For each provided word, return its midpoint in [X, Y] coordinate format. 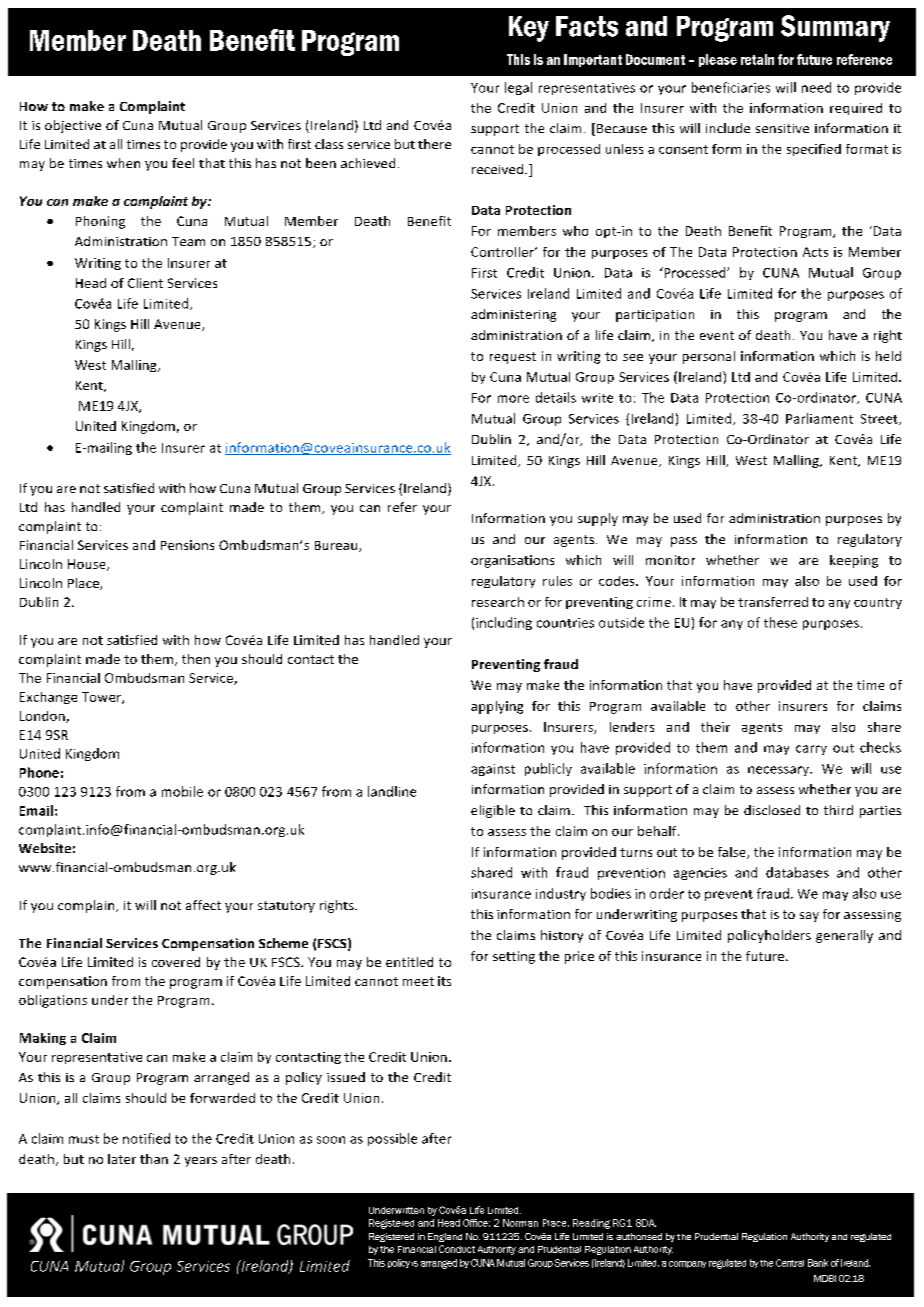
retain [757, 59]
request [513, 358]
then [196, 659]
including [504, 623]
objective [73, 126]
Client [145, 283]
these [780, 622]
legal [518, 88]
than [154, 1159]
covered [176, 962]
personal [709, 357]
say [809, 917]
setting [514, 957]
